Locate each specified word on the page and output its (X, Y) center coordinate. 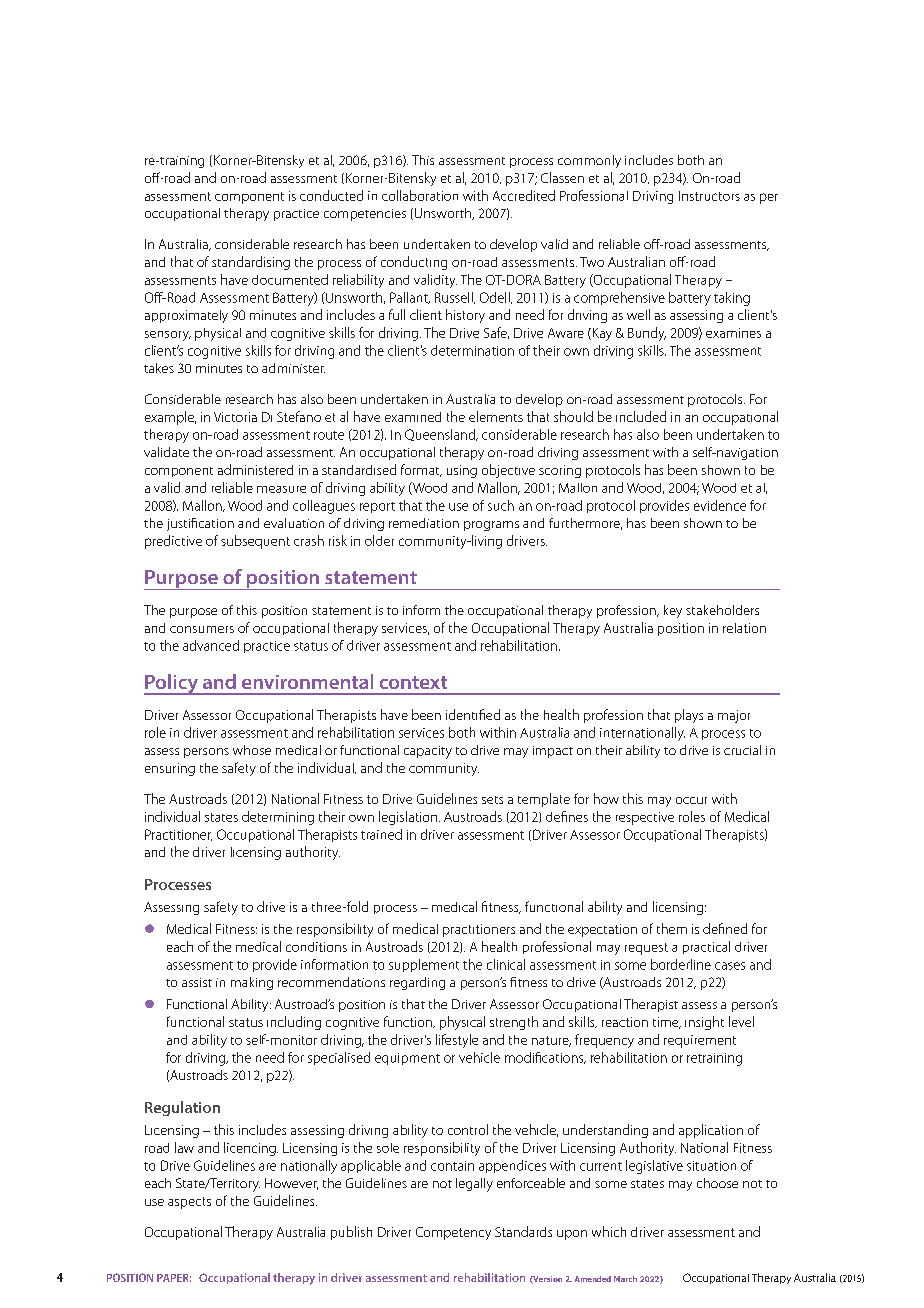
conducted (331, 195)
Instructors (709, 196)
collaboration (420, 195)
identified (473, 714)
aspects (189, 1203)
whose (252, 750)
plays (689, 716)
